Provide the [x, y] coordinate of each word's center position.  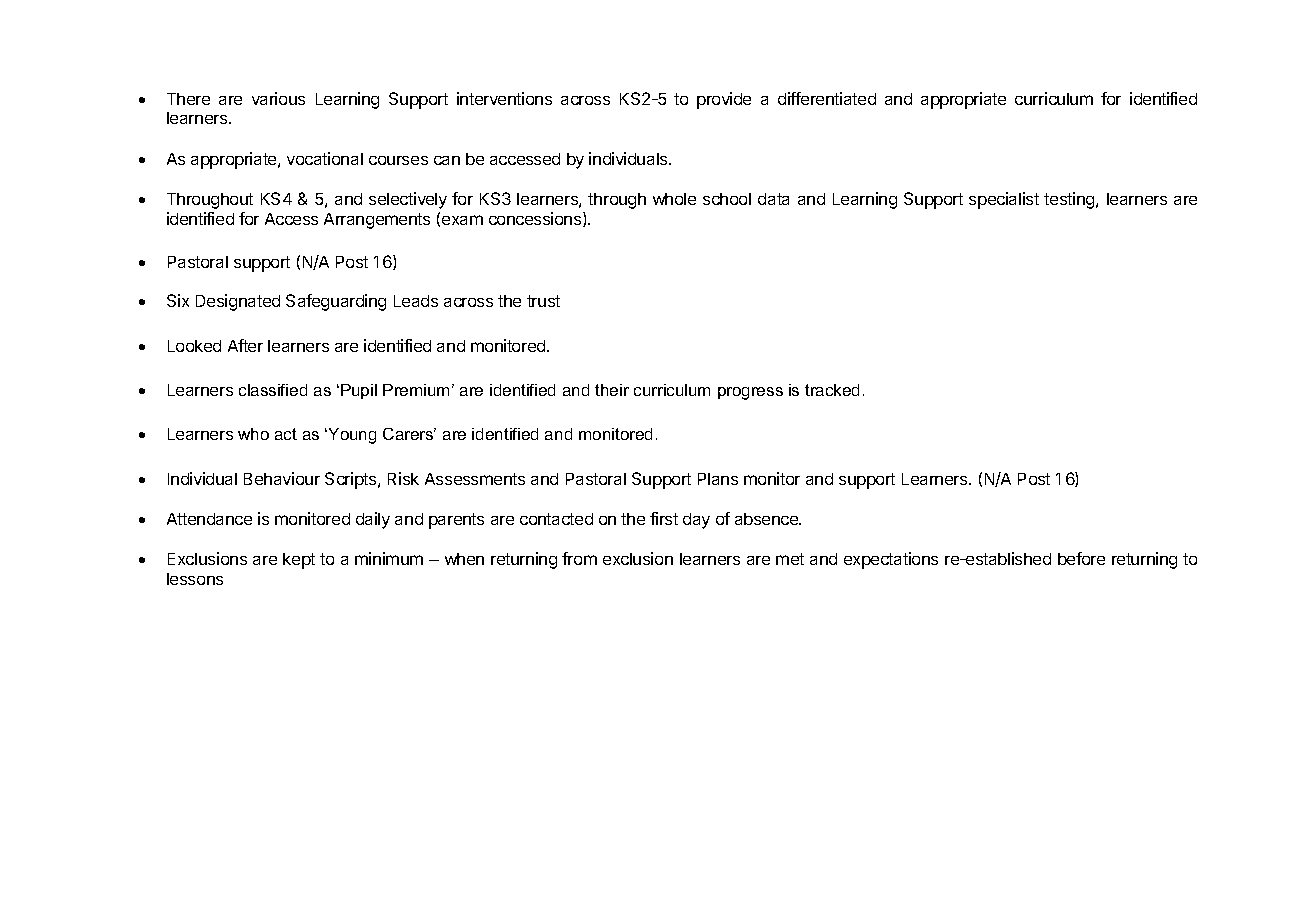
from [579, 558]
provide [724, 100]
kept [299, 561]
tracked [832, 390]
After [245, 345]
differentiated [827, 98]
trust [543, 301]
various [278, 98]
